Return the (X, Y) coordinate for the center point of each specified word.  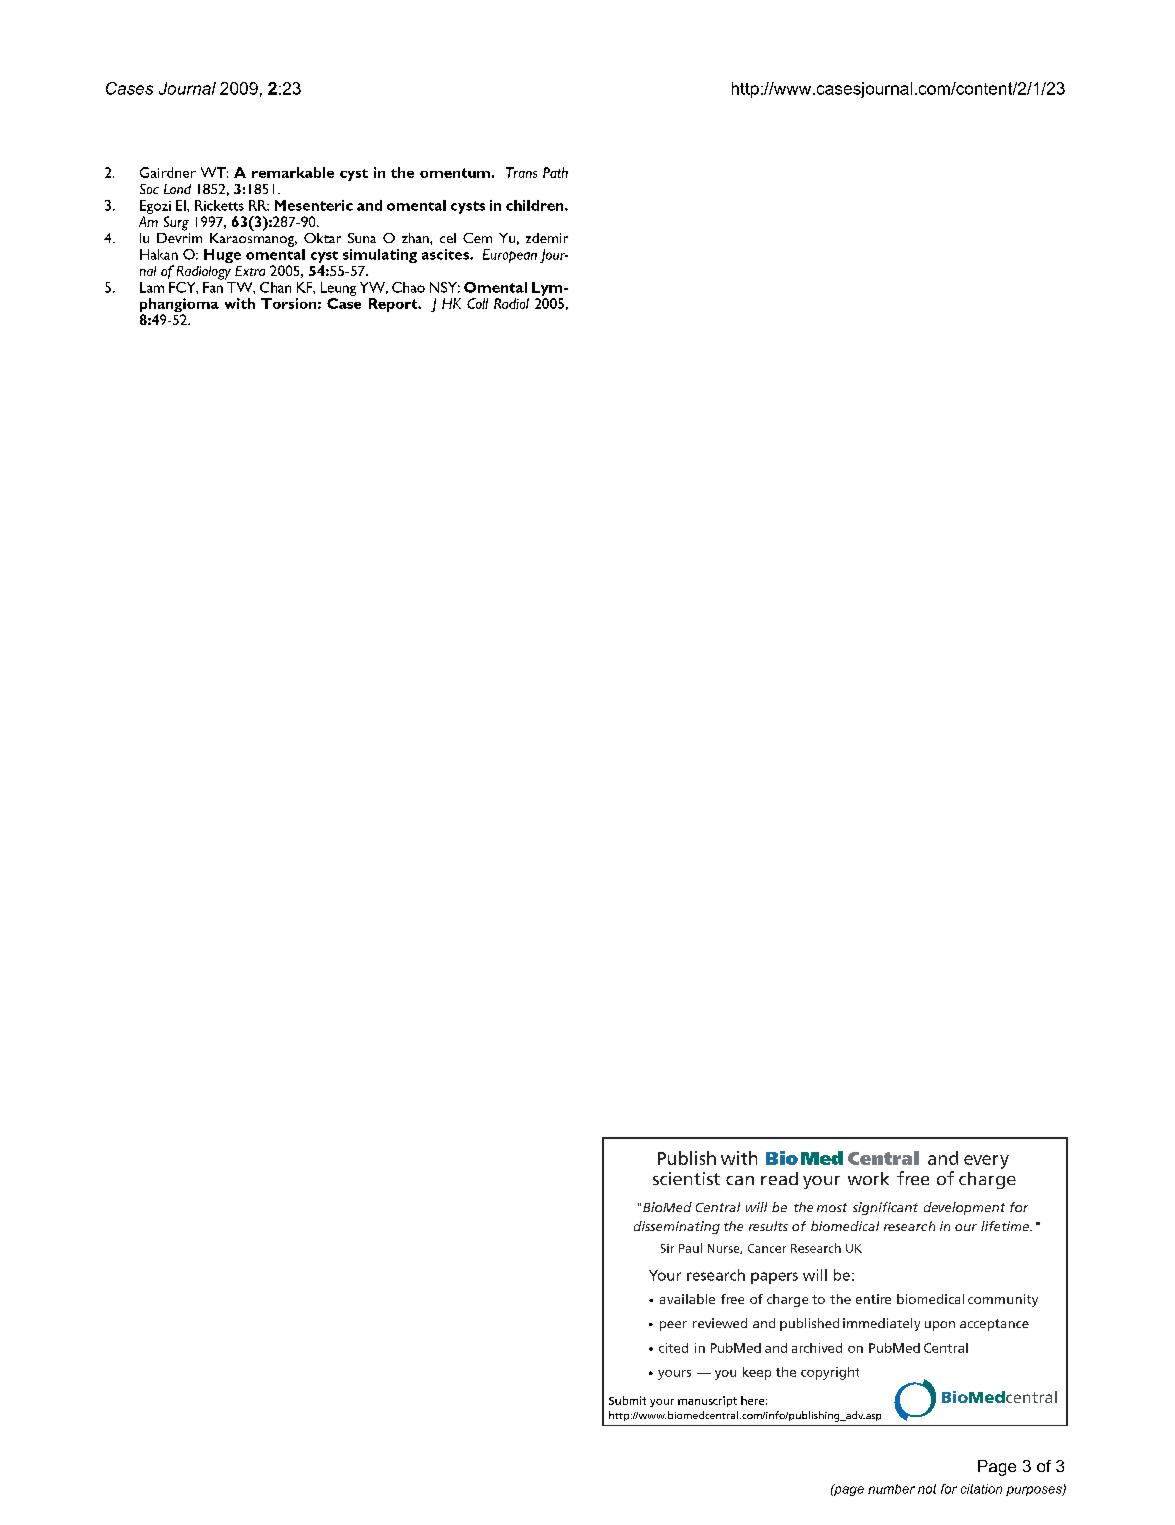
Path (555, 172)
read (779, 1178)
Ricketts (219, 205)
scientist (686, 1178)
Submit (627, 1400)
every (986, 1162)
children (536, 205)
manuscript (707, 1401)
